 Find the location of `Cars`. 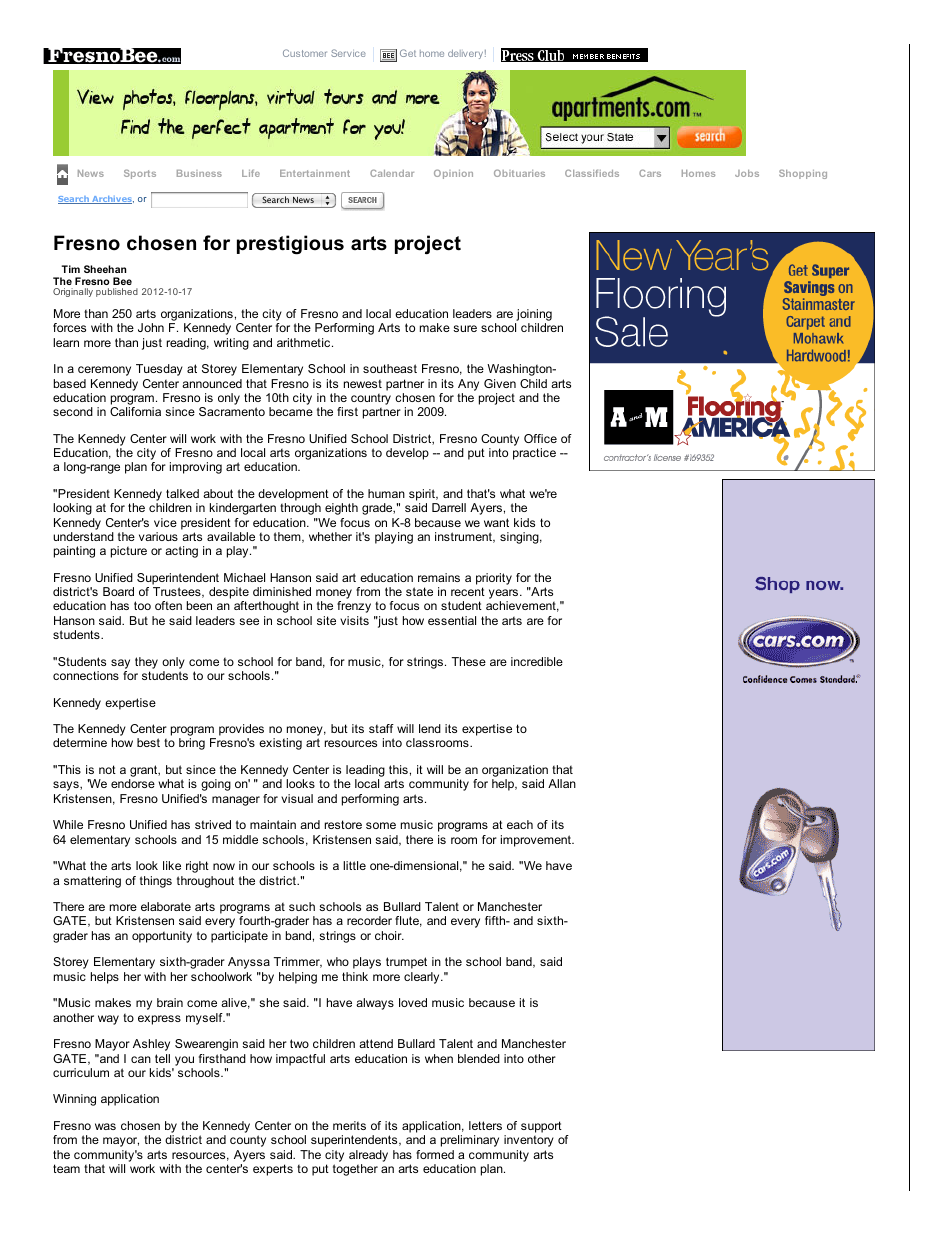

Cars is located at coordinates (650, 173).
